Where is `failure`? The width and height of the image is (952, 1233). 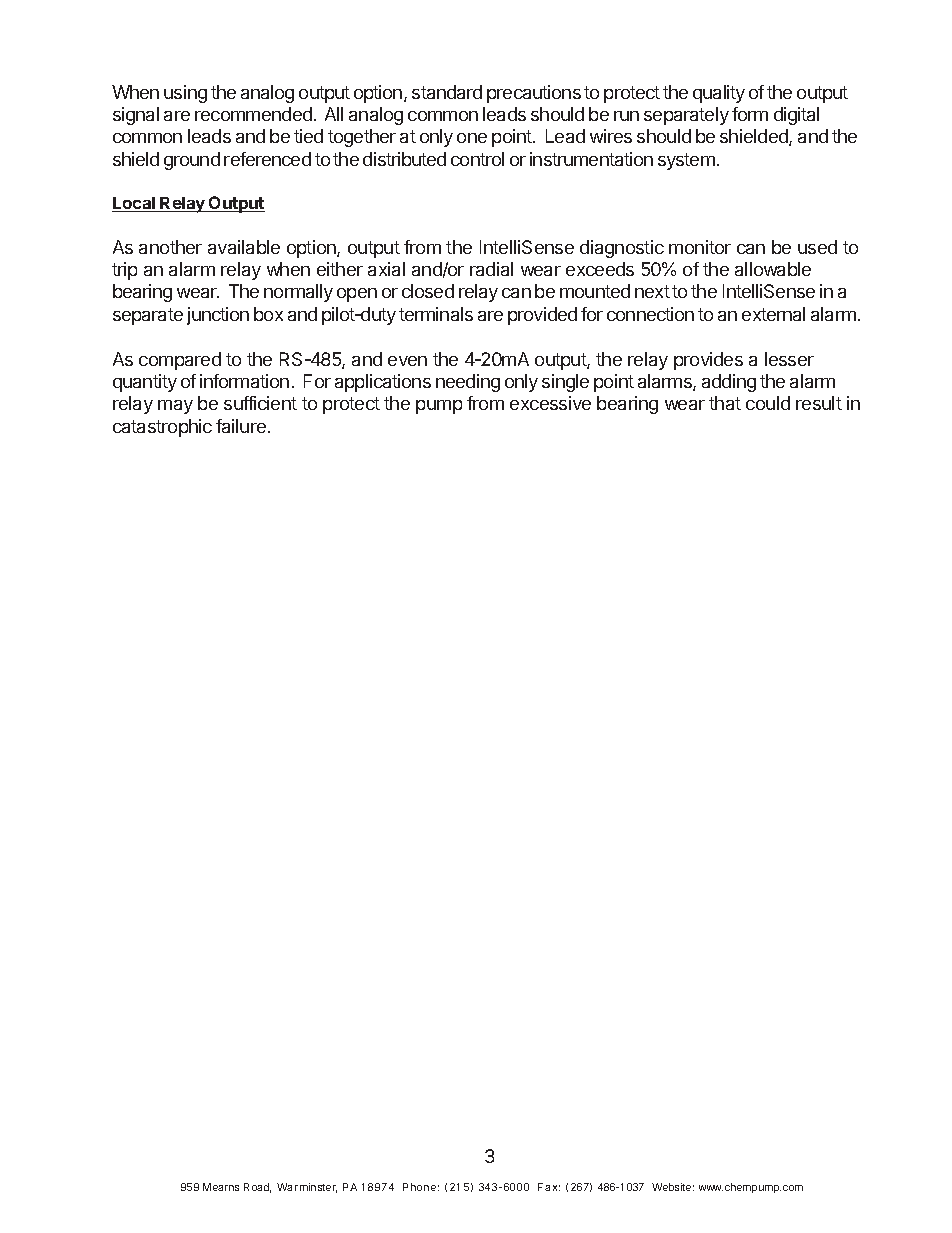 failure is located at coordinates (241, 426).
